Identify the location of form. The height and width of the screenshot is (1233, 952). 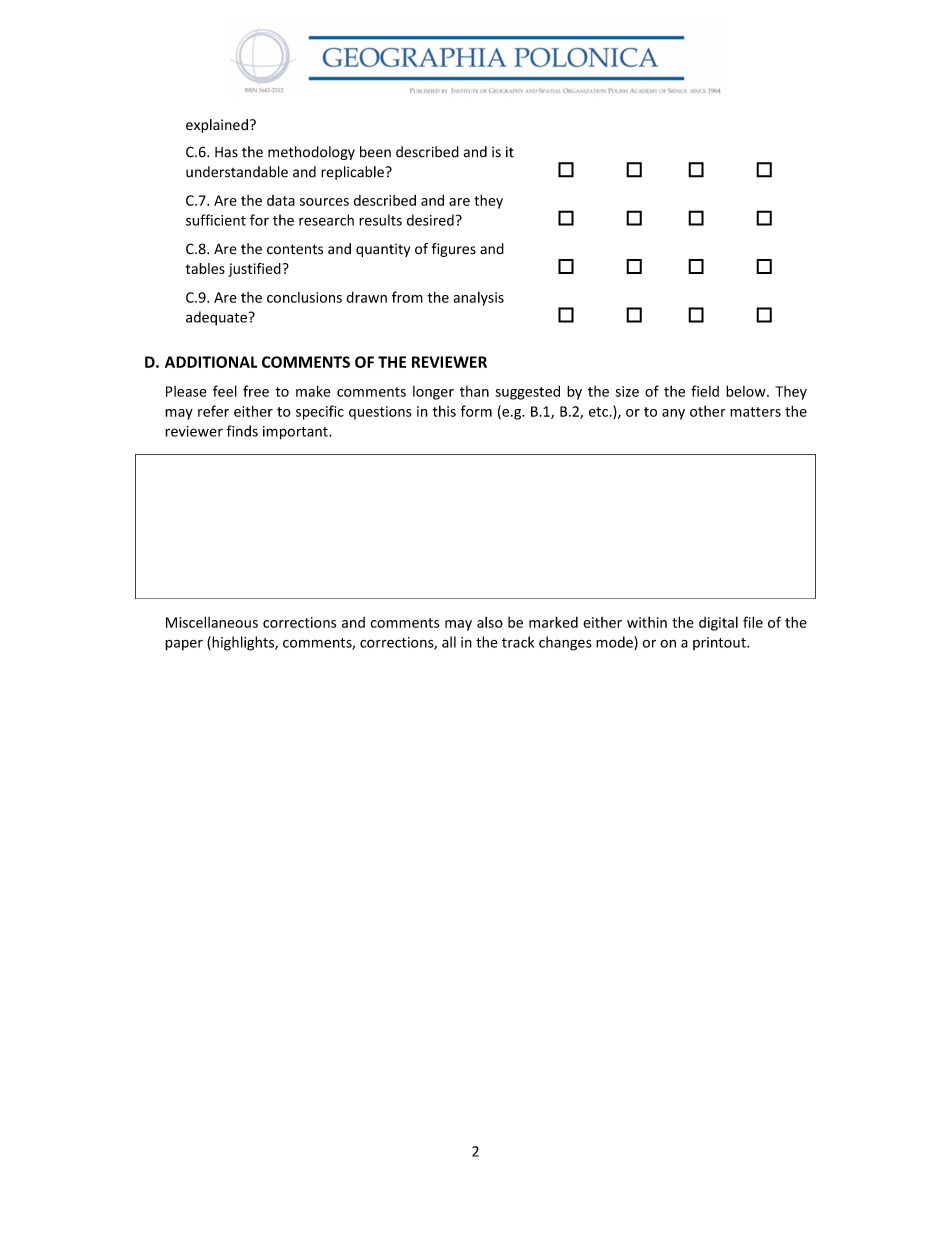
(476, 411).
